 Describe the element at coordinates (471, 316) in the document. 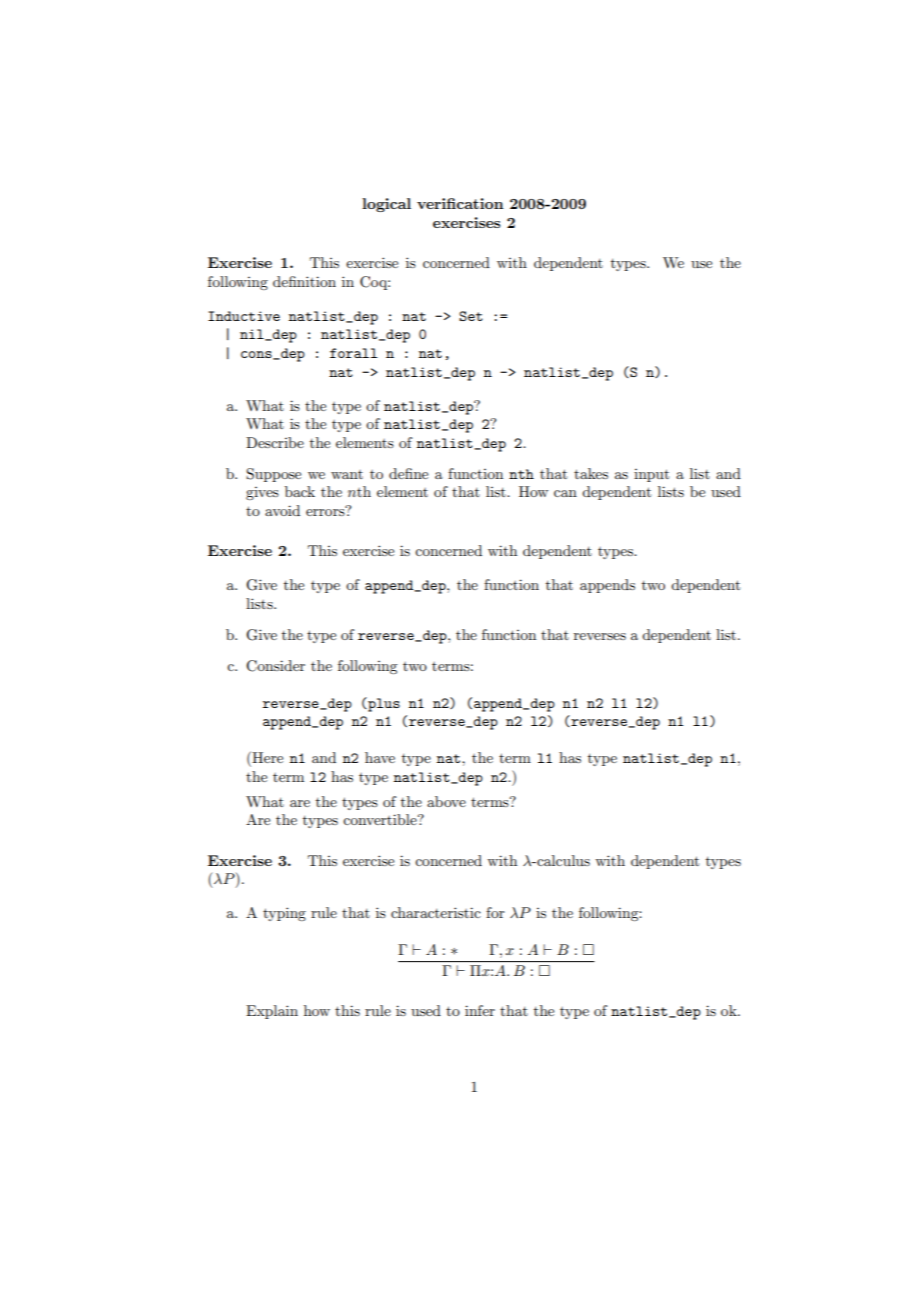

I see `Set` at that location.
